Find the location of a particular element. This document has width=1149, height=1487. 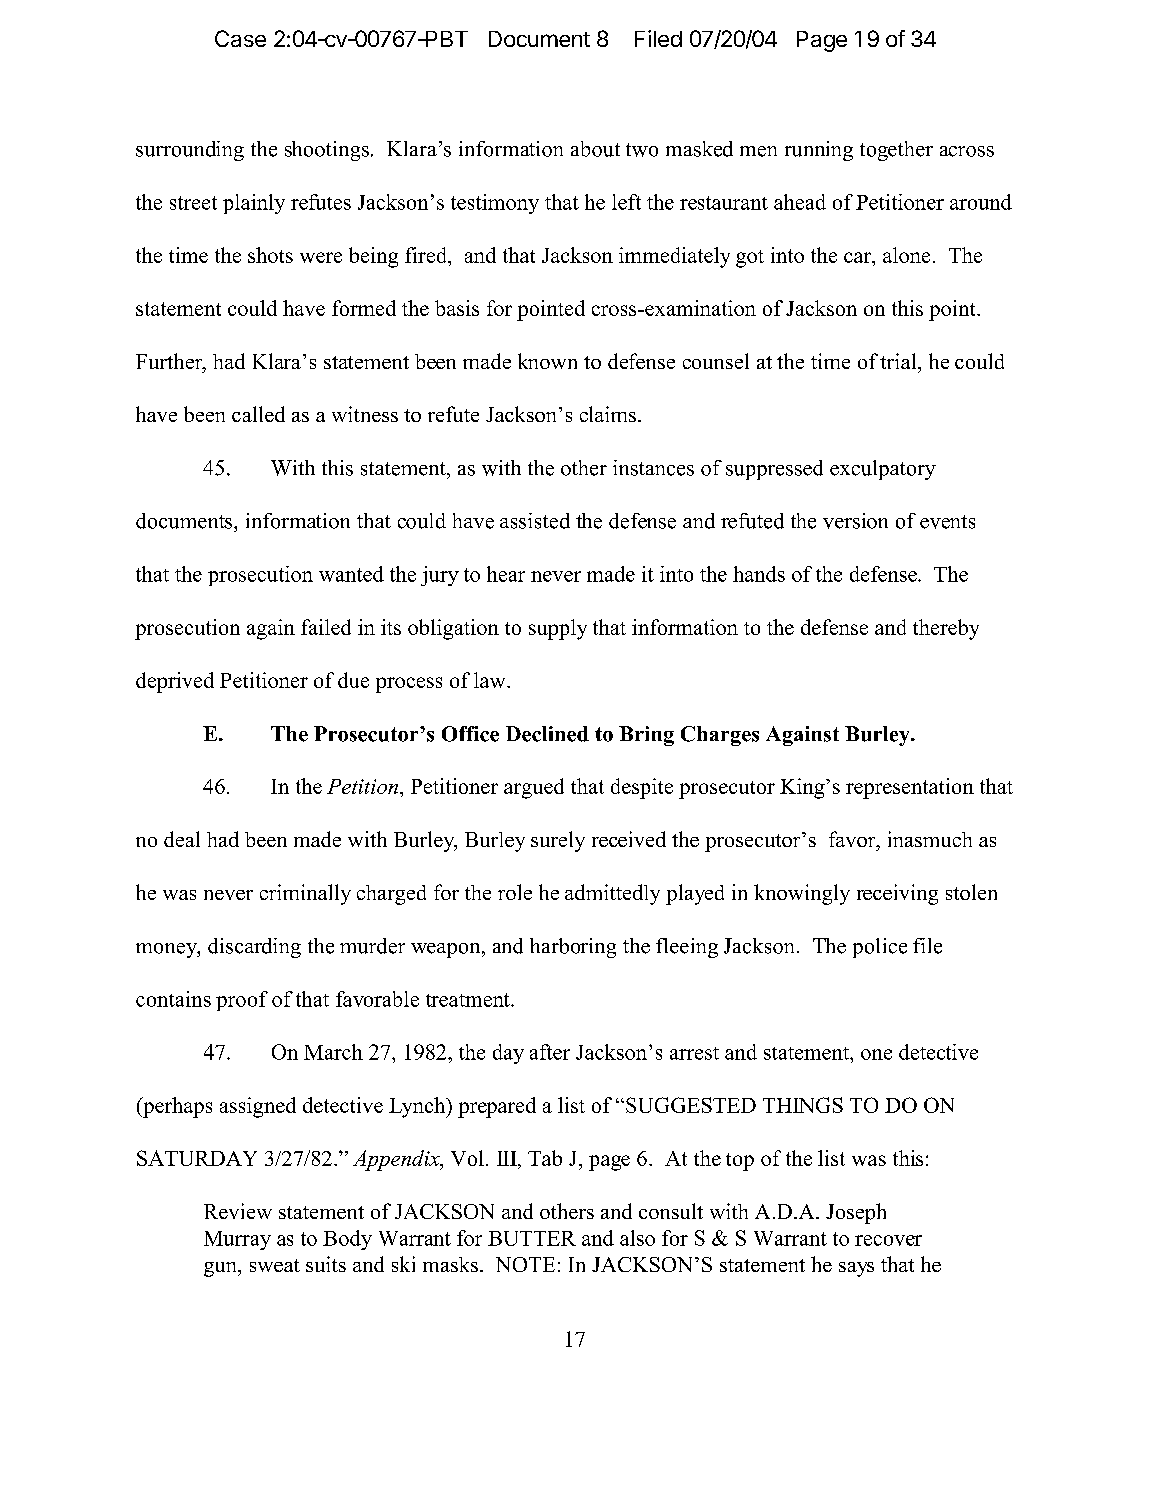

known is located at coordinates (547, 361).
